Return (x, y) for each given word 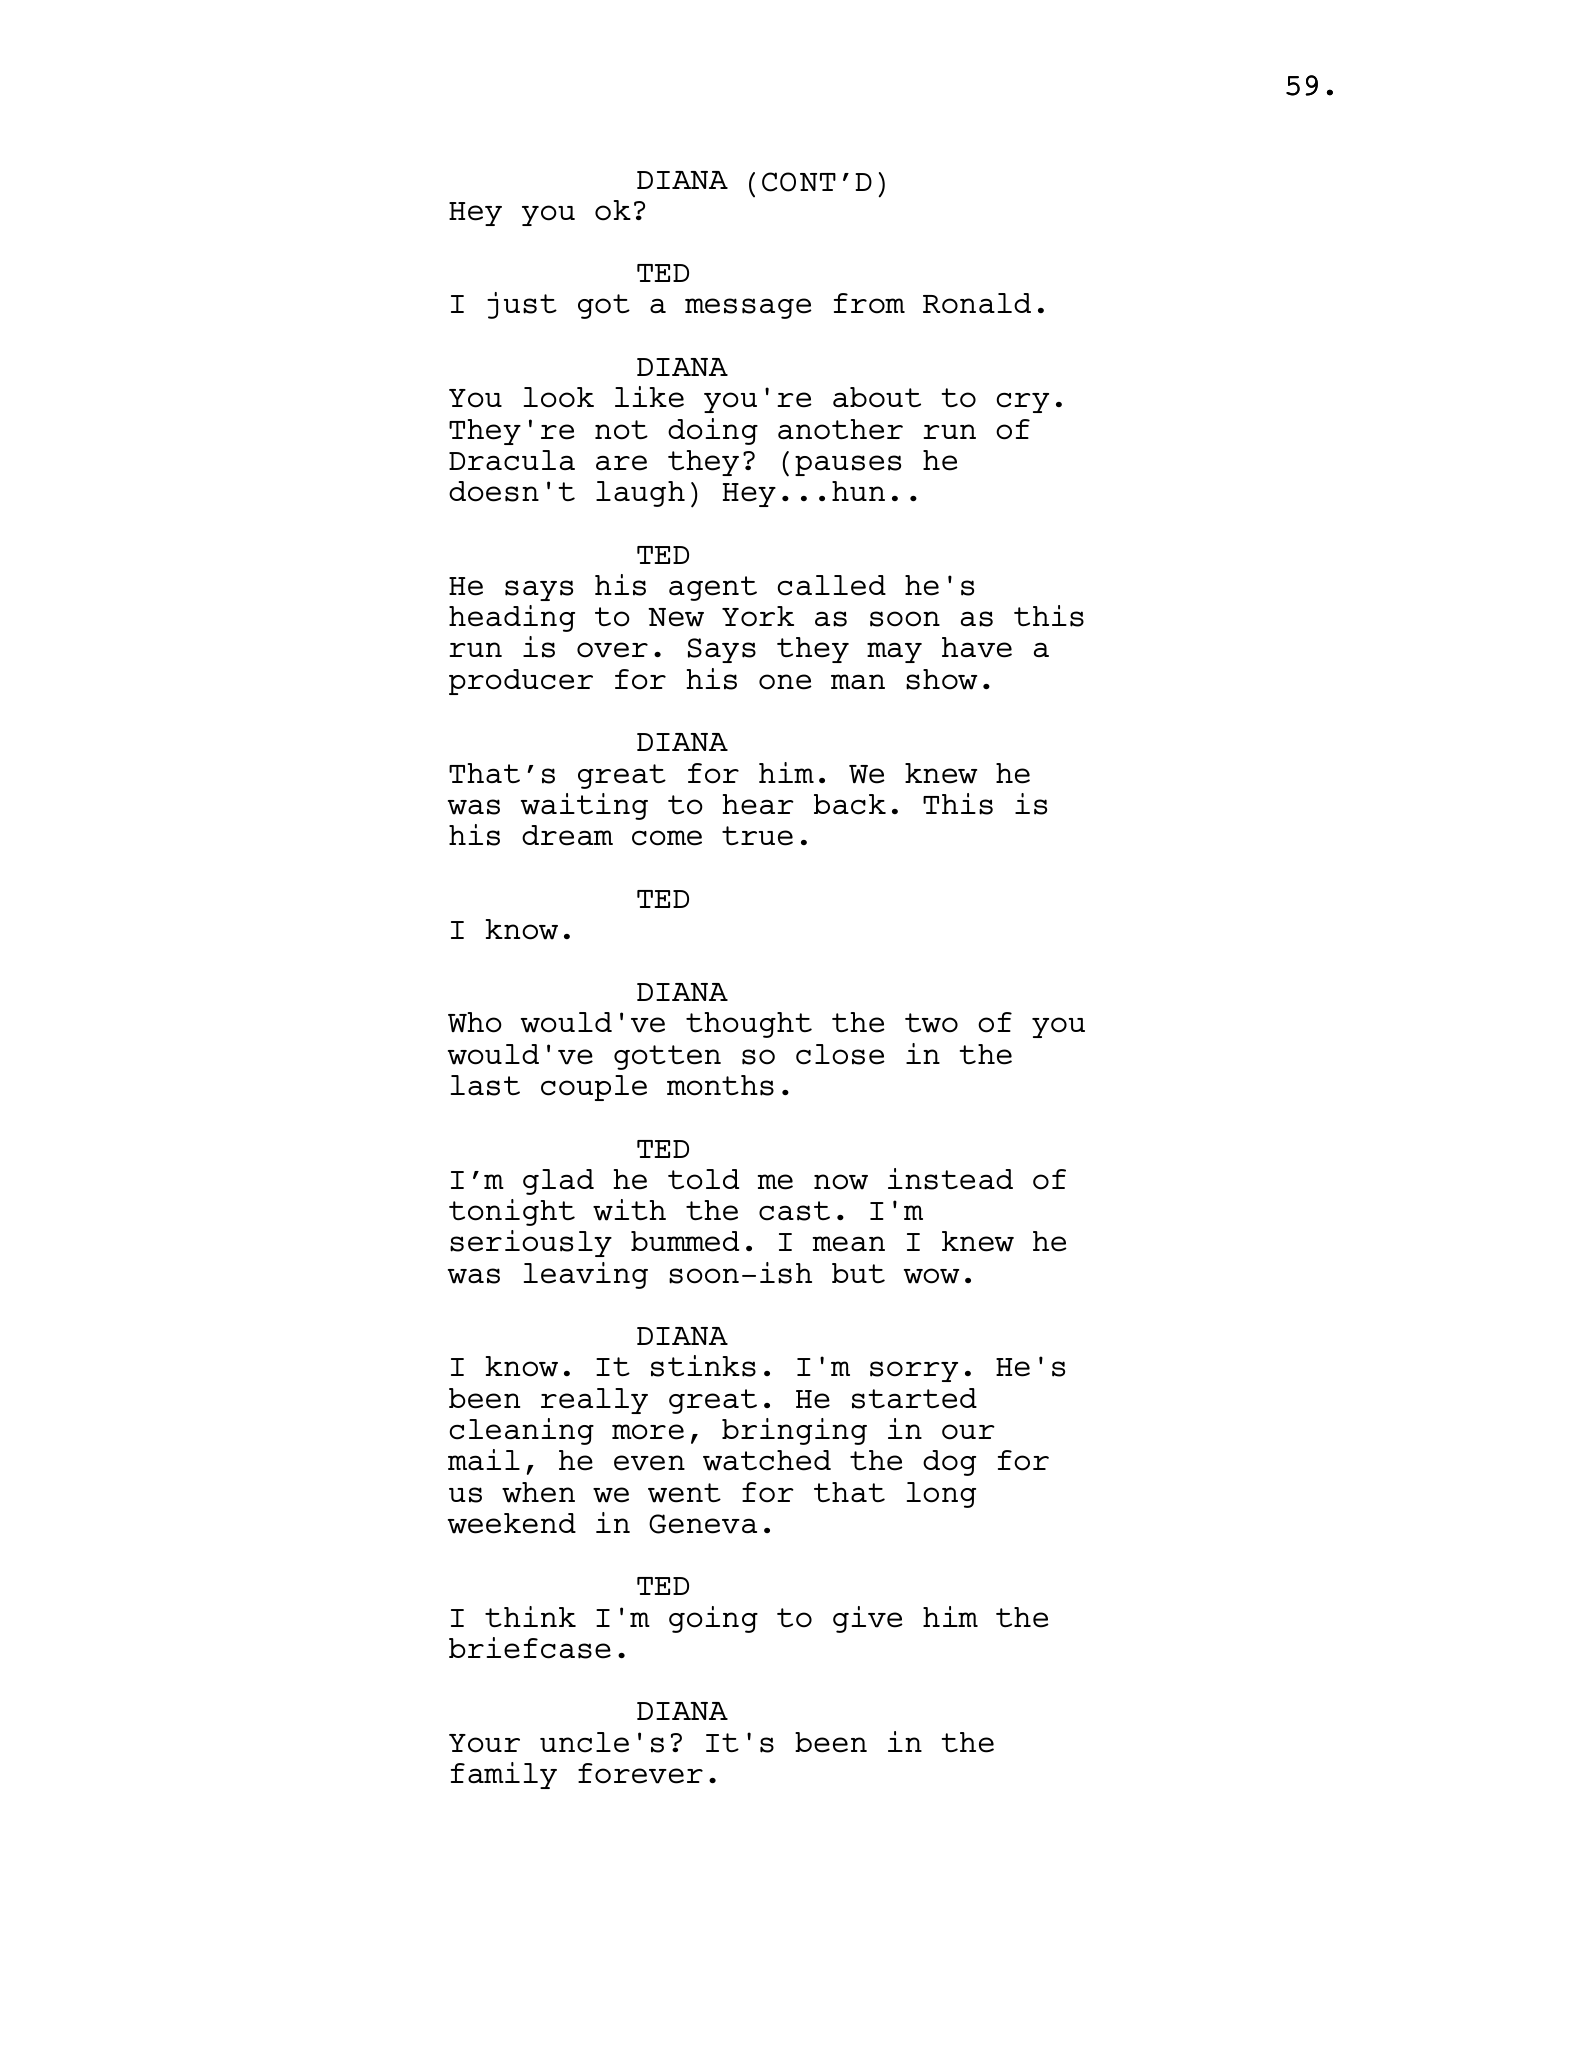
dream (567, 835)
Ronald (977, 303)
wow (931, 1276)
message (748, 308)
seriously (531, 1243)
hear (758, 804)
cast (794, 1211)
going (713, 1619)
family (504, 1775)
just (522, 305)
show (941, 679)
